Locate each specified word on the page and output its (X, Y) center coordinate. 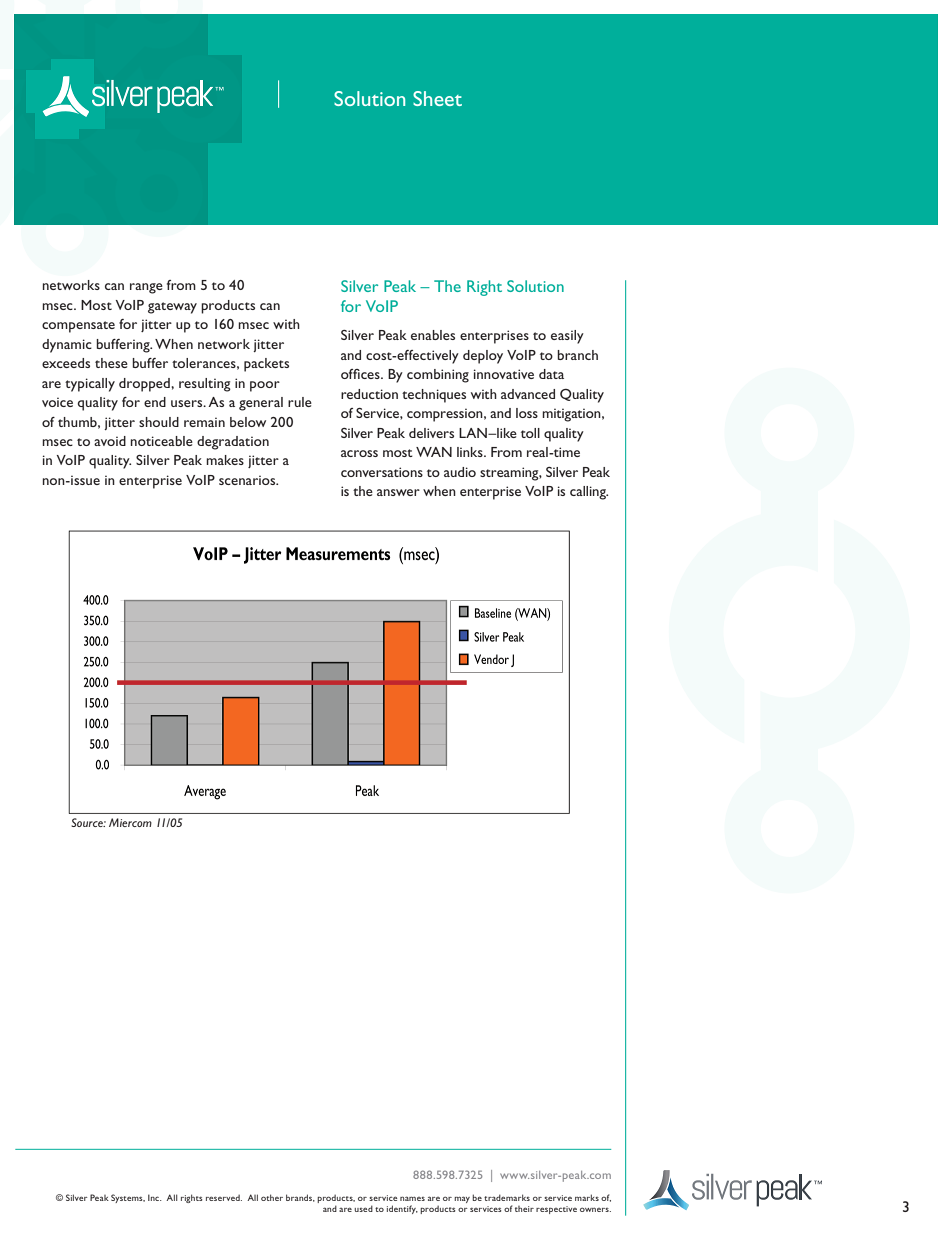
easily (567, 337)
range (146, 288)
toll (530, 433)
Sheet (437, 98)
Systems (128, 1198)
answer (398, 492)
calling (589, 493)
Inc (155, 1197)
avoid (110, 441)
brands (300, 1198)
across (359, 453)
